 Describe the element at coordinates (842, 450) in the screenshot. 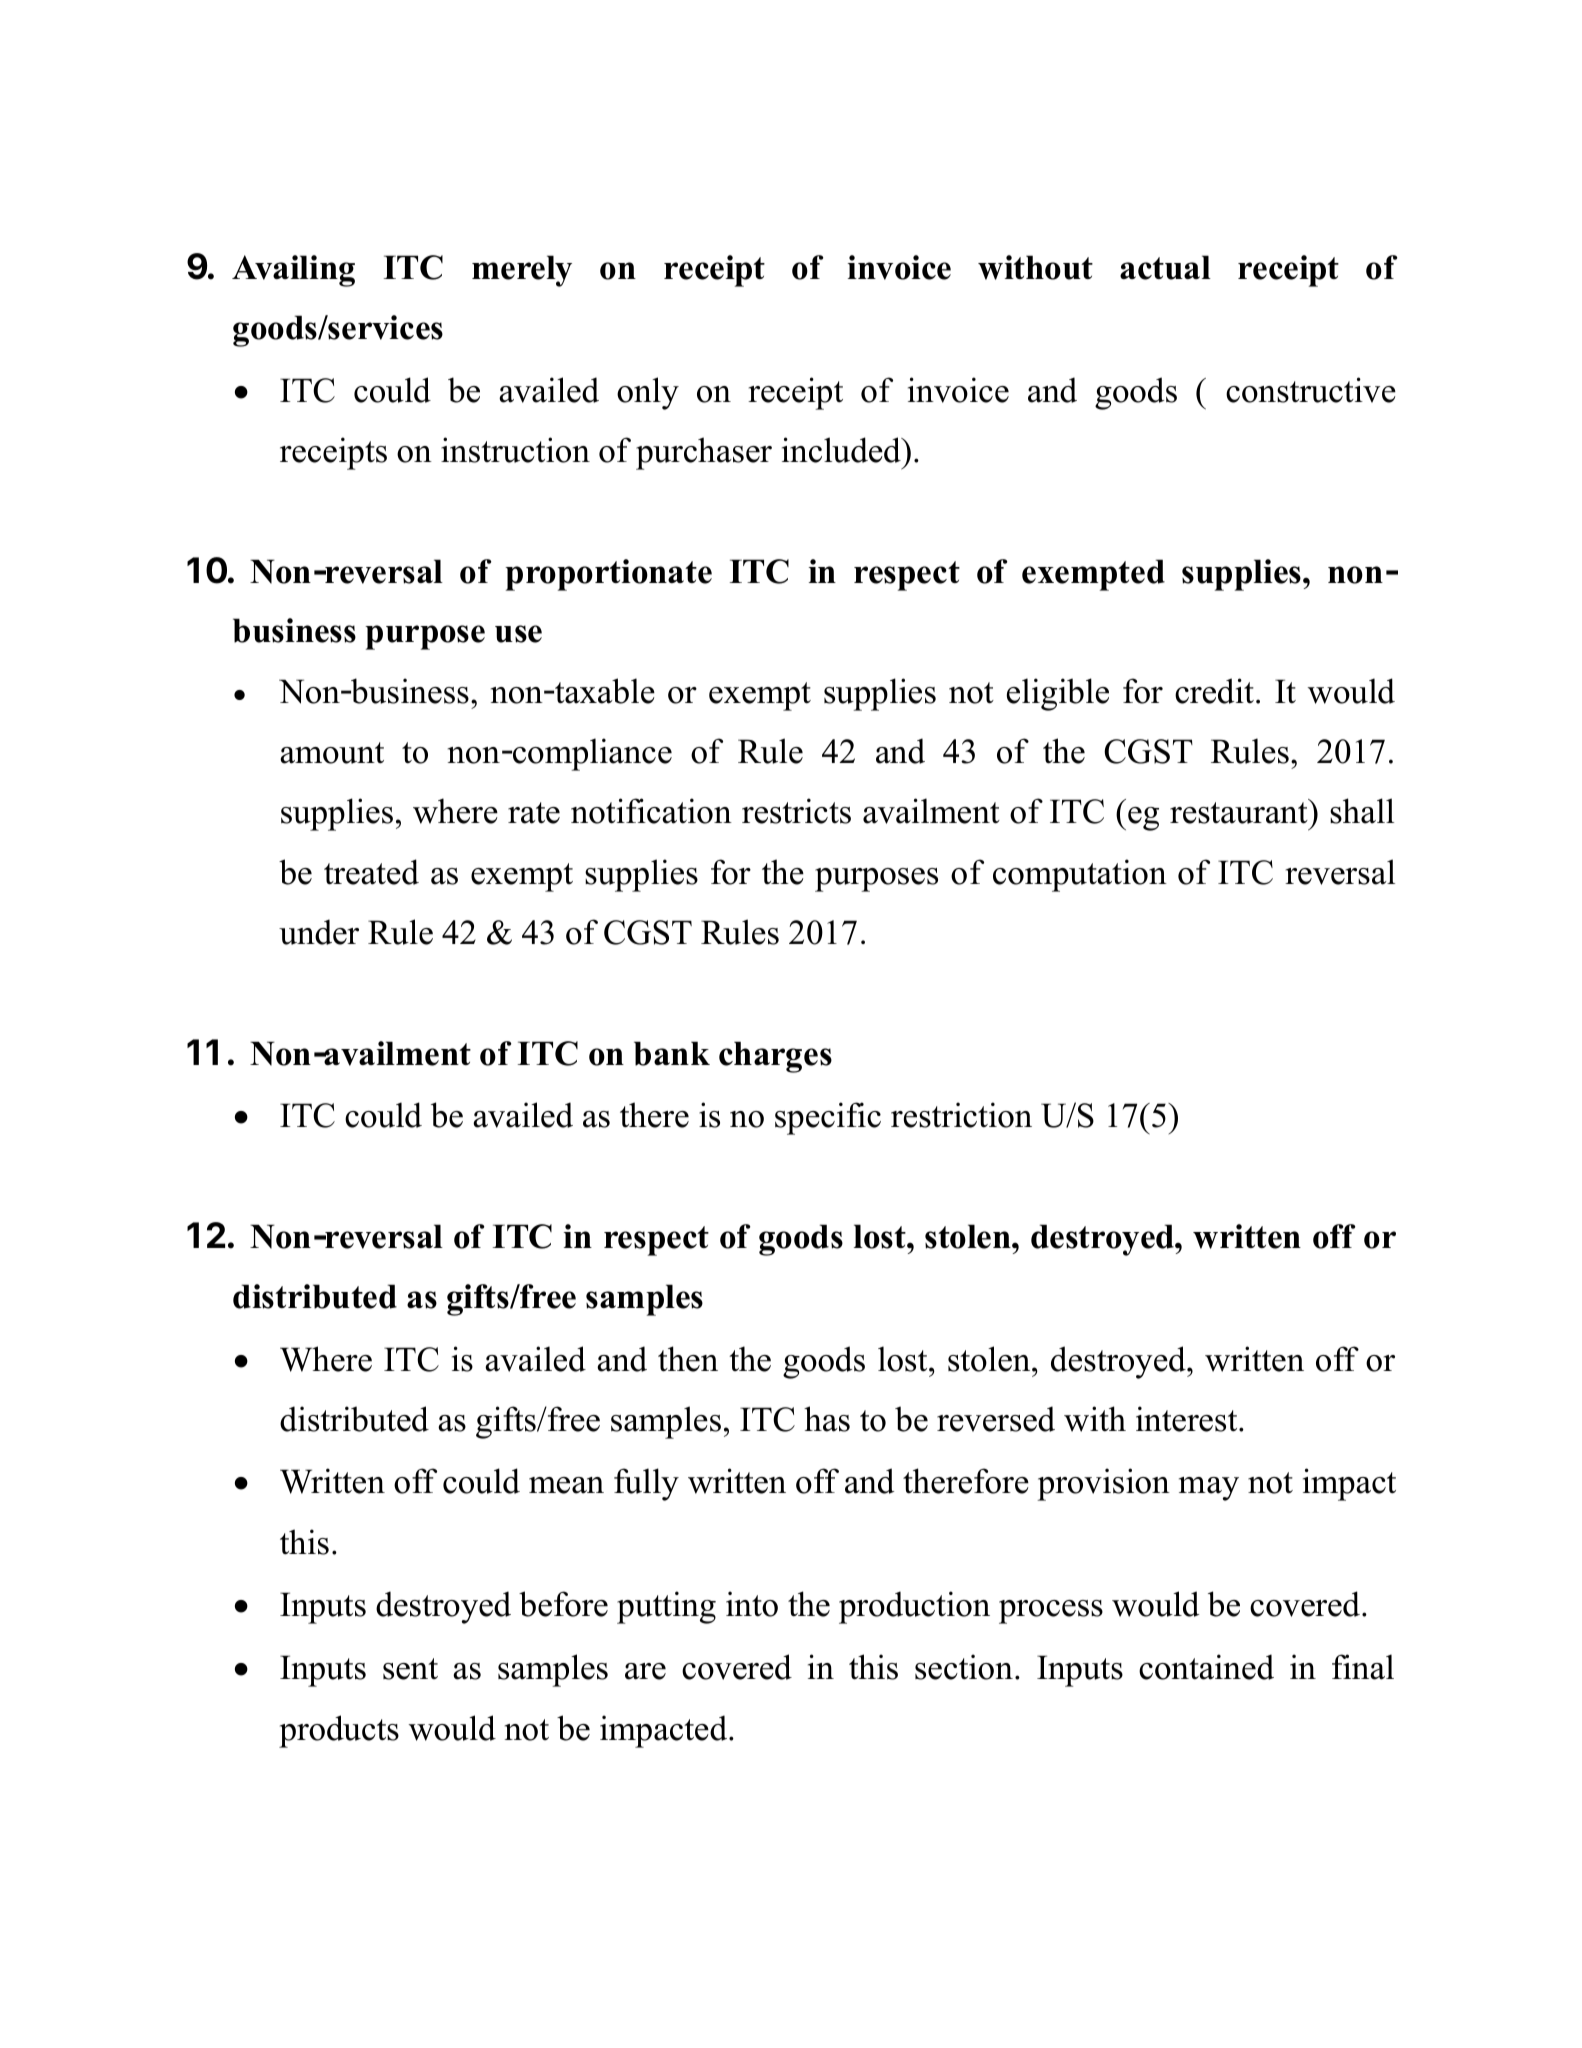

I see `included` at that location.
